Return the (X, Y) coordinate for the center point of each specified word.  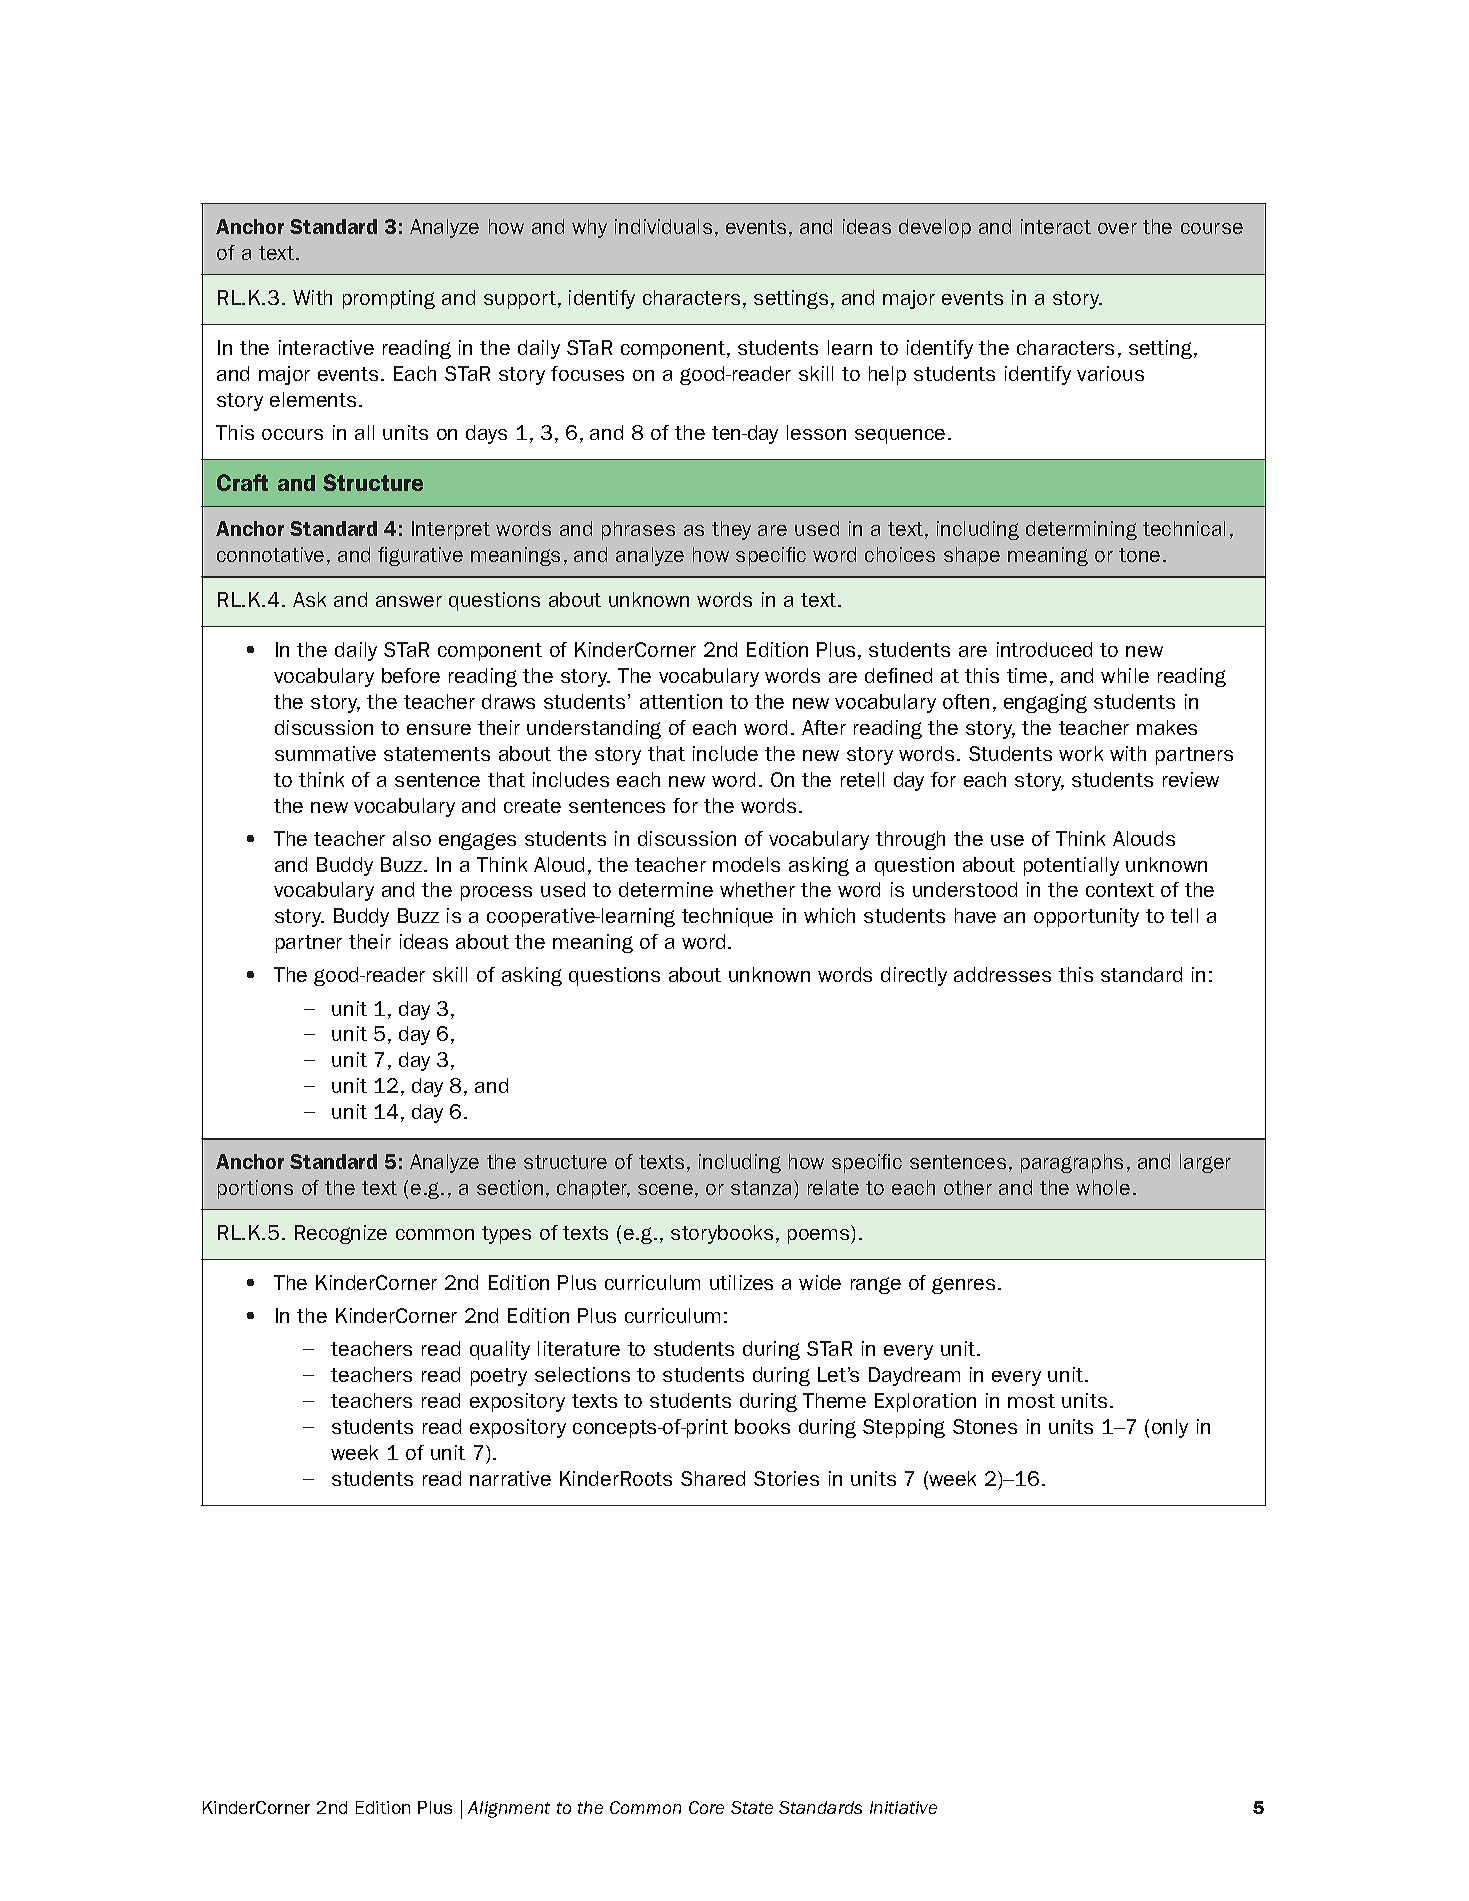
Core (706, 1807)
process (496, 893)
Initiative (903, 1807)
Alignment (509, 1809)
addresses (1002, 974)
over (1117, 228)
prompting (389, 299)
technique (727, 917)
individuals (663, 226)
